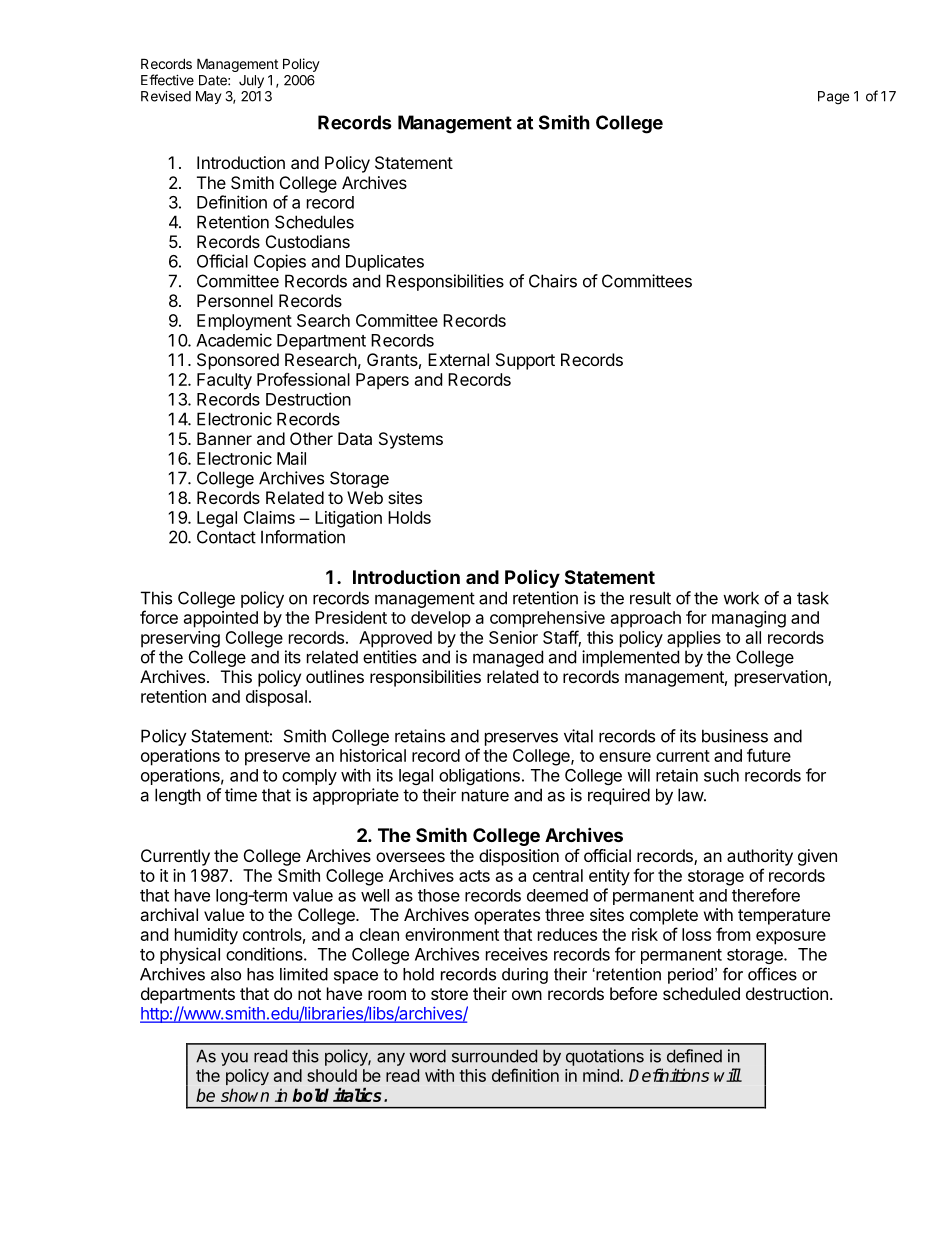 This screenshot has width=952, height=1233. What do you see at coordinates (833, 98) in the screenshot?
I see `Page` at bounding box center [833, 98].
